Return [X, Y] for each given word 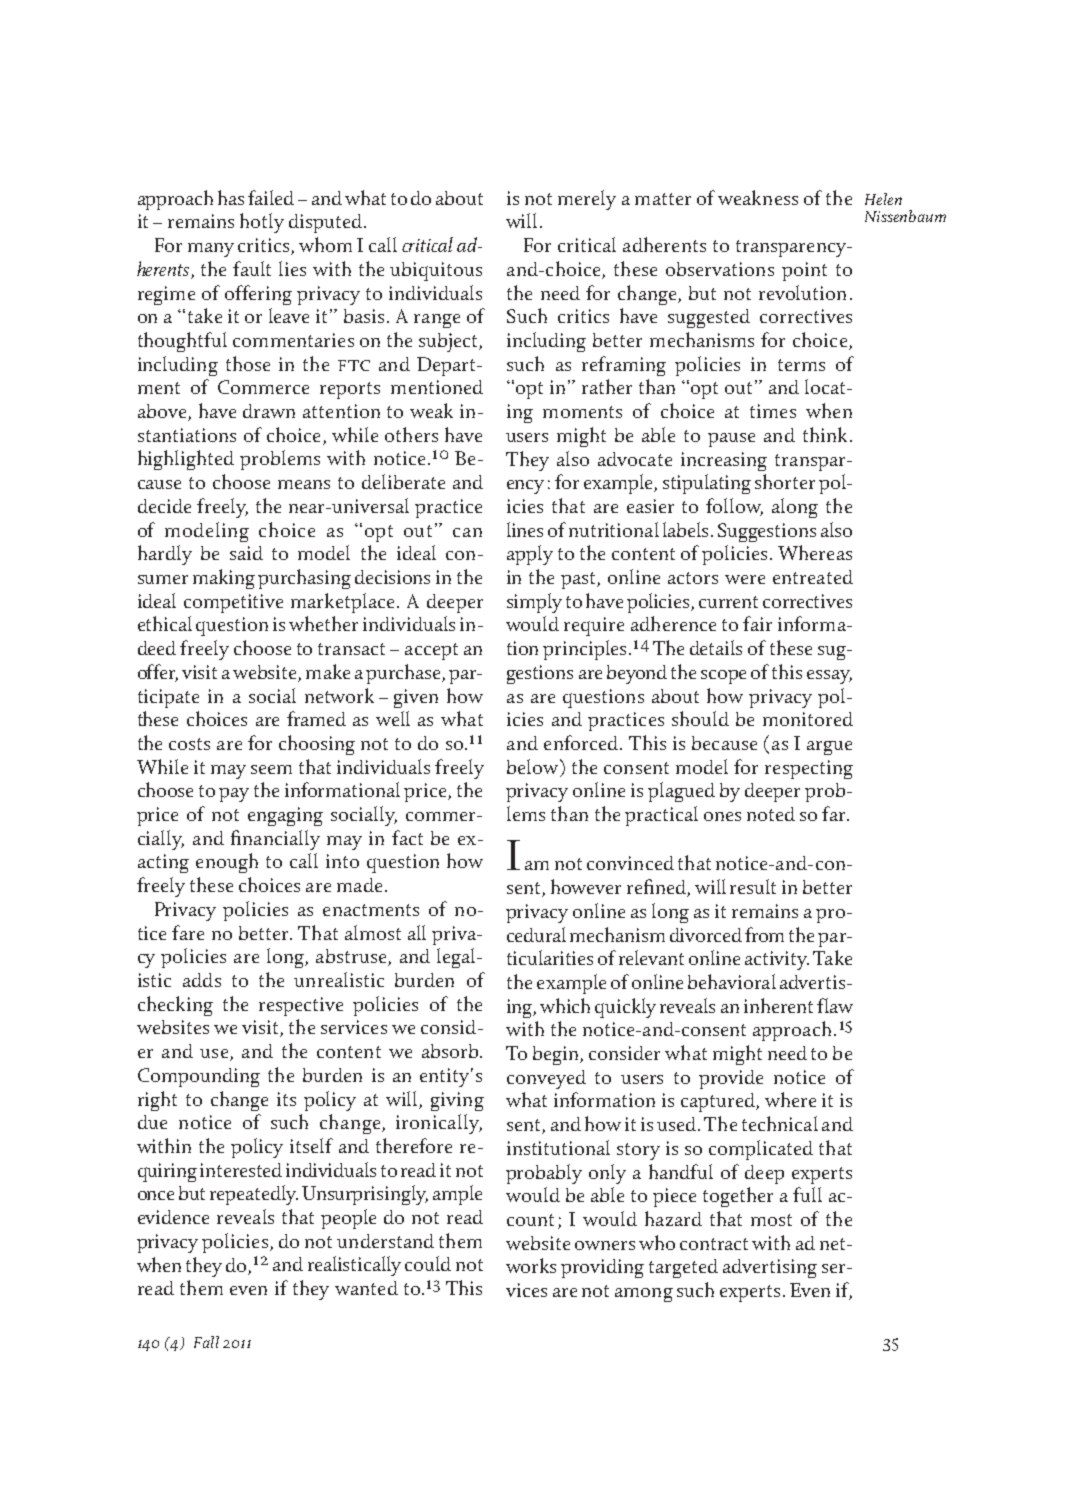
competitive [233, 603]
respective [301, 1006]
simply [534, 603]
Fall [206, 1342]
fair [757, 623]
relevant [651, 957]
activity [777, 960]
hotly [262, 223]
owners [605, 1245]
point [804, 271]
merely [587, 200]
